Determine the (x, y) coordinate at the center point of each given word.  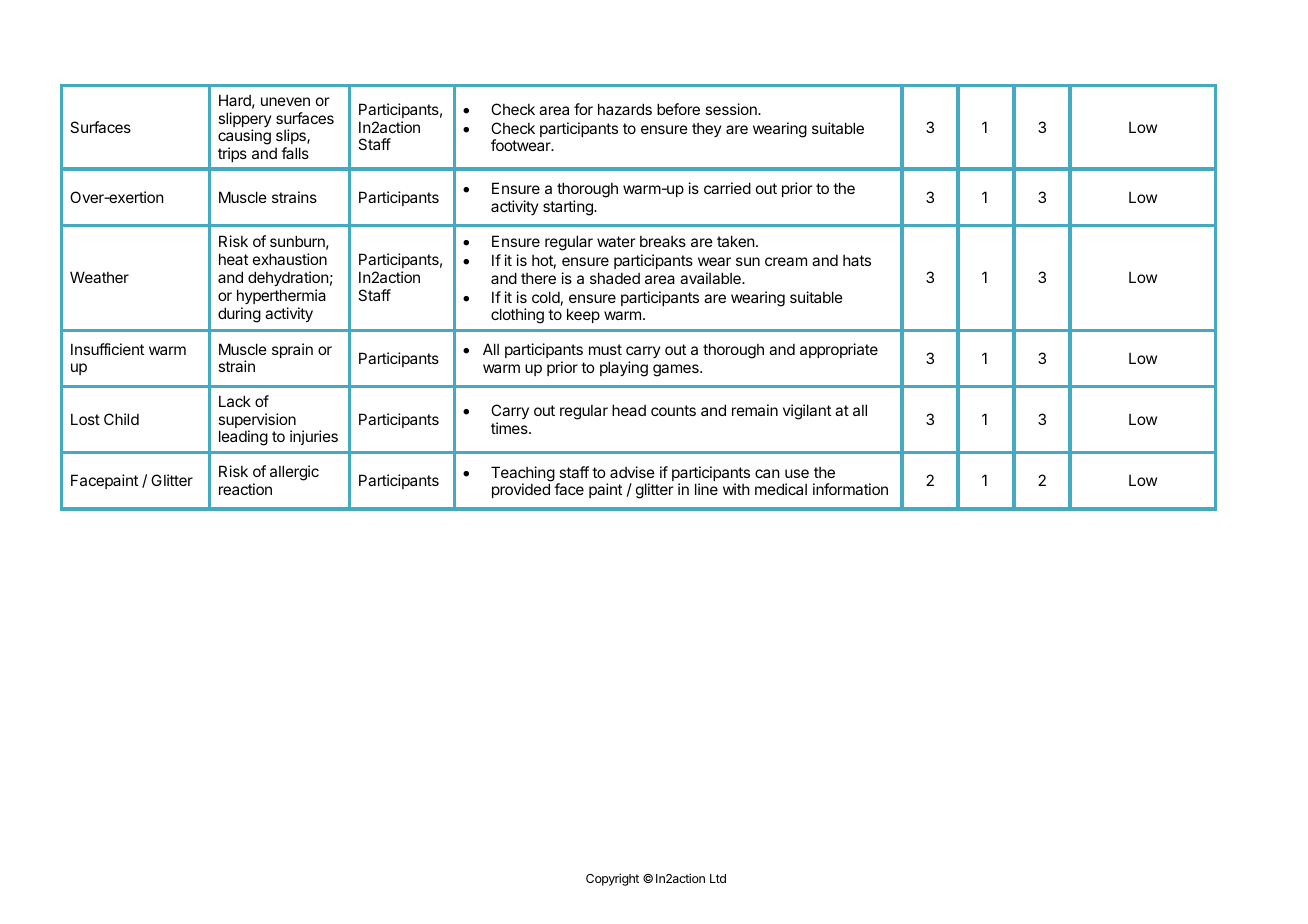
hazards (625, 109)
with (736, 489)
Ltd (718, 878)
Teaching (523, 475)
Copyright (612, 879)
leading (243, 438)
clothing (517, 316)
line (706, 489)
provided (521, 490)
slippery (245, 121)
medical (781, 489)
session (732, 109)
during (239, 315)
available (711, 278)
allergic (294, 473)
